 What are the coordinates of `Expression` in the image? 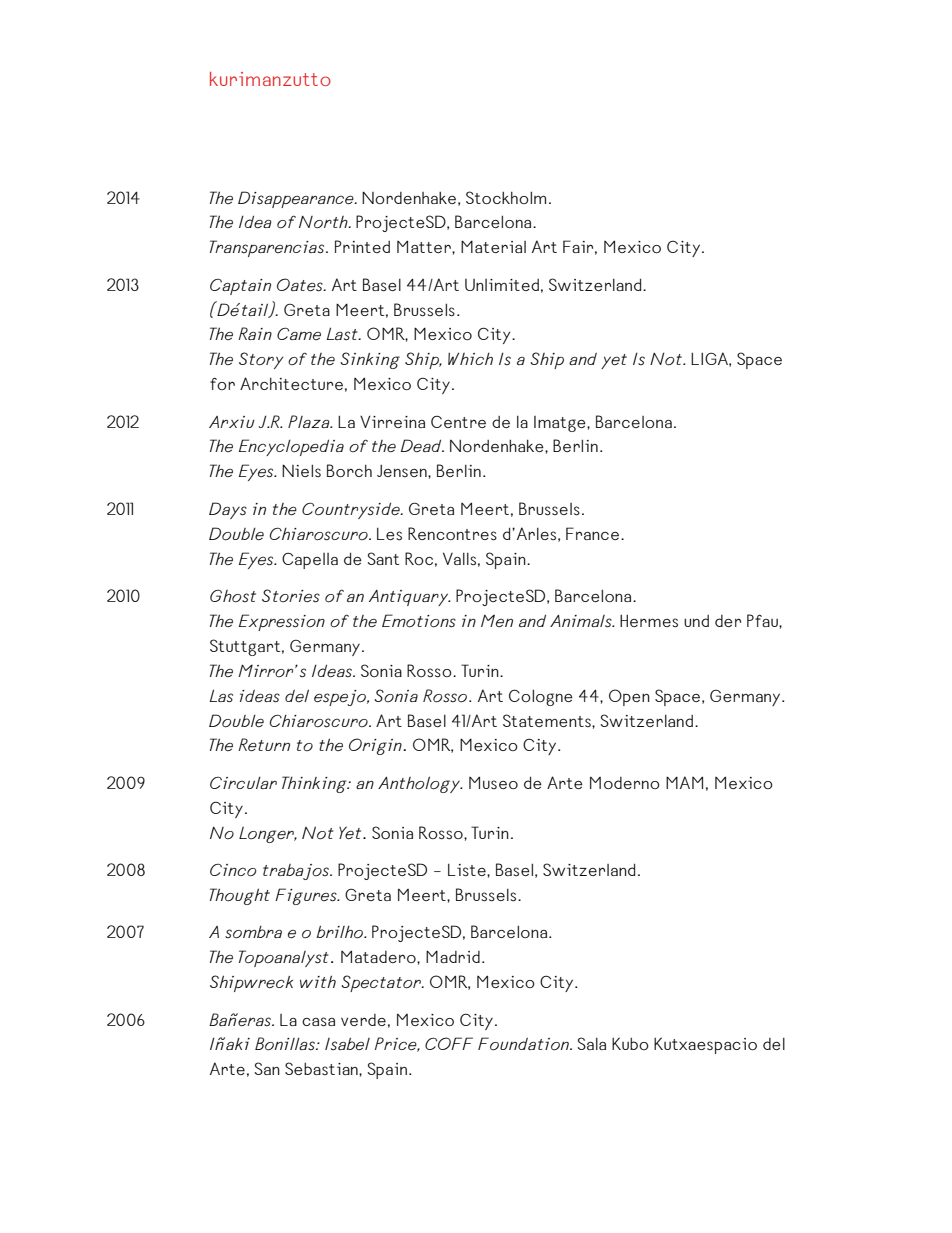 It's located at (282, 622).
